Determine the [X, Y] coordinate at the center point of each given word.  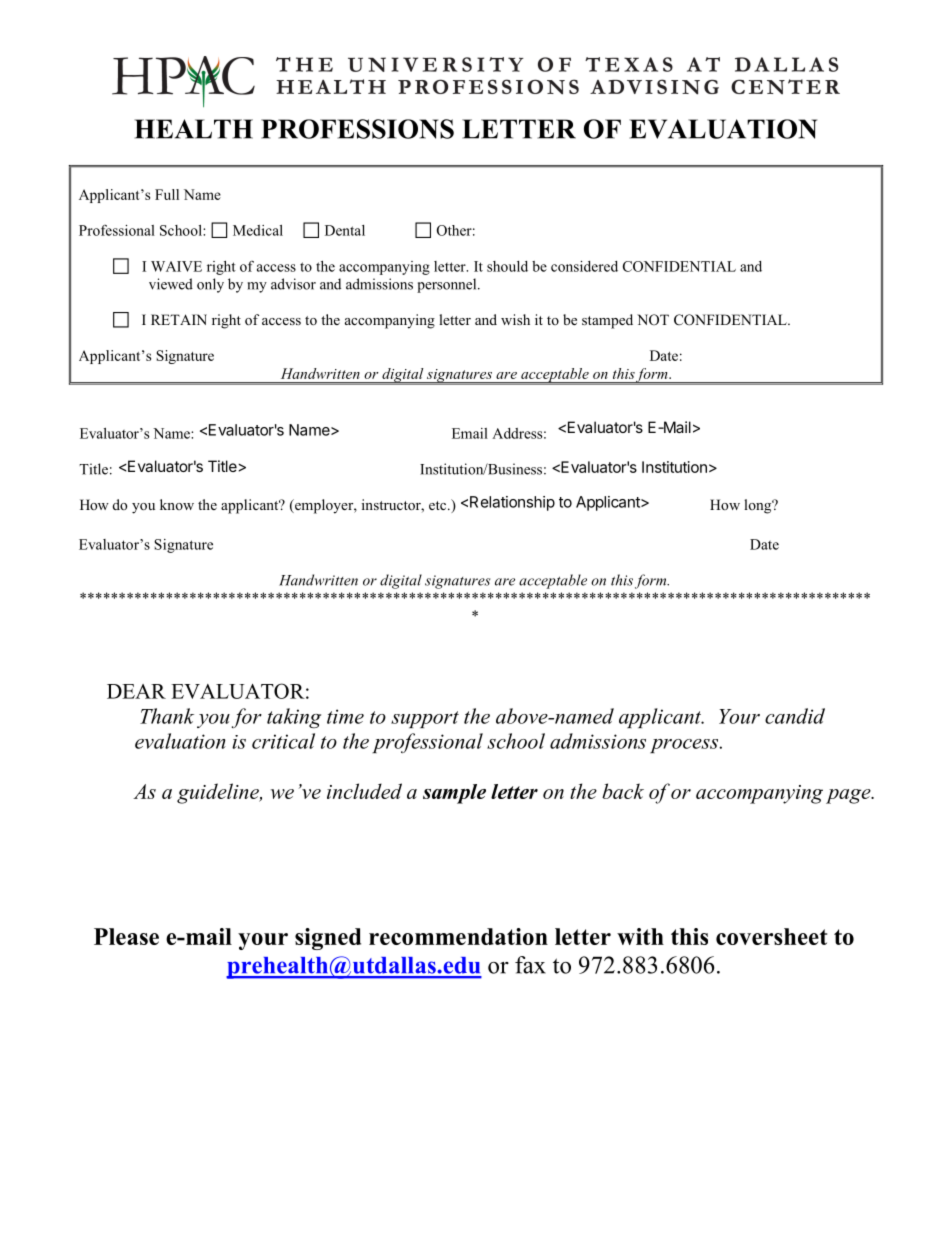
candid [795, 716]
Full [167, 194]
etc [439, 505]
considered [584, 266]
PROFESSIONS [357, 129]
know [177, 504]
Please [126, 936]
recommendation [458, 936]
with [640, 936]
